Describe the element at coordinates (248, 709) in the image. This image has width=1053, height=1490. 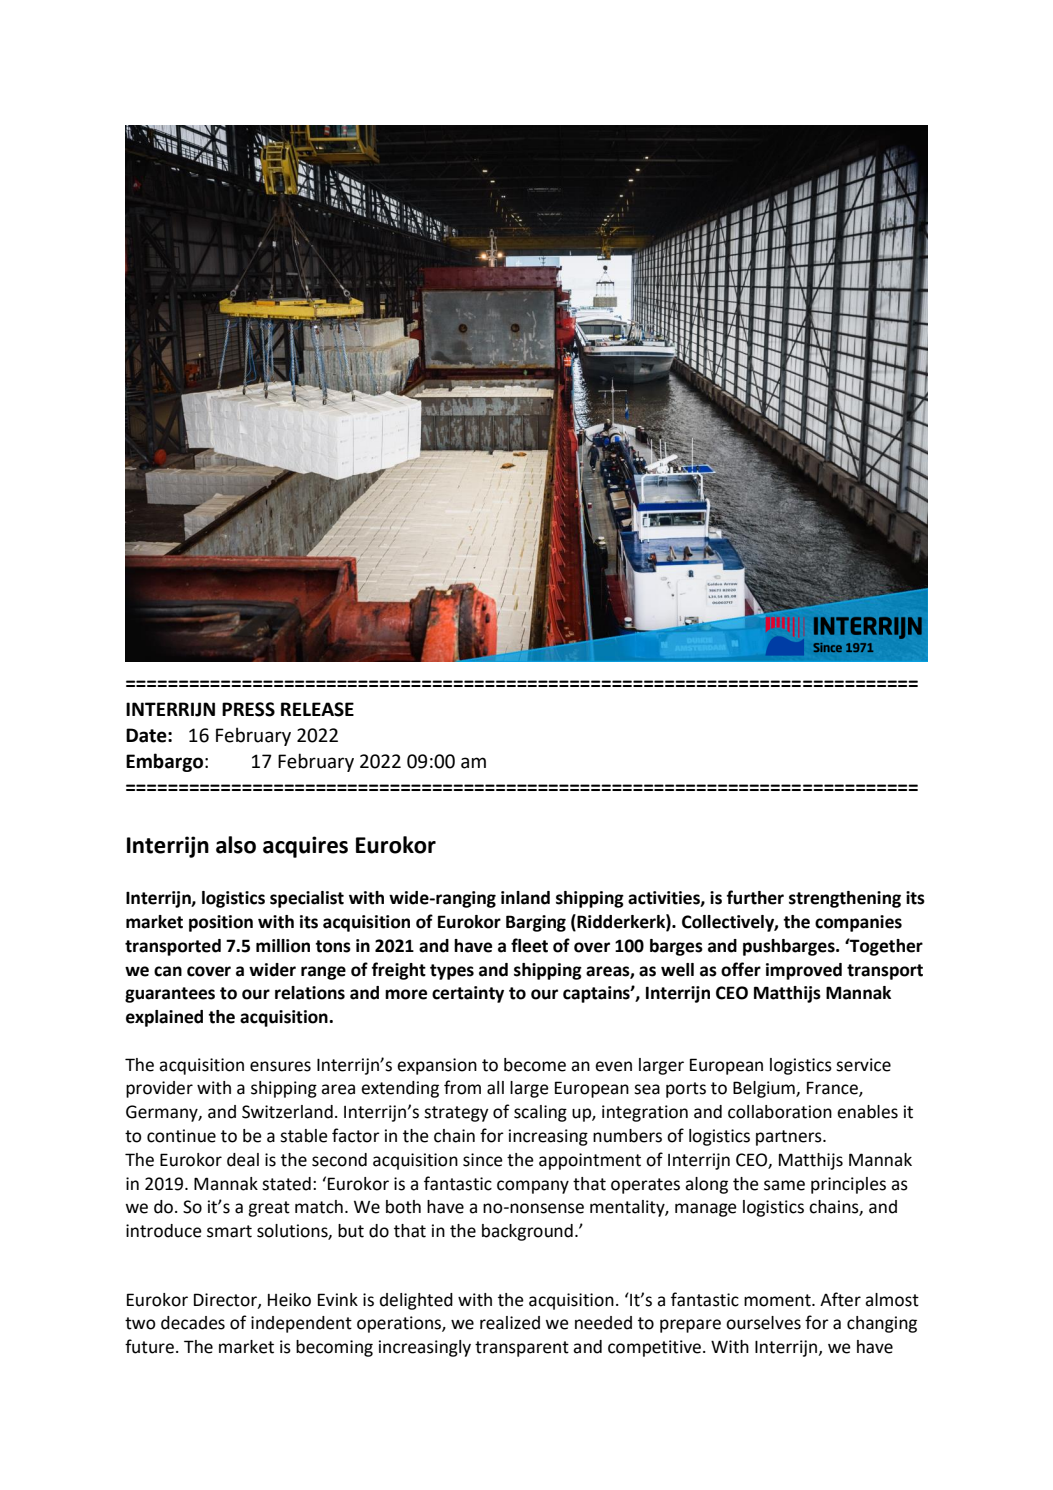
I see `PRESS` at that location.
